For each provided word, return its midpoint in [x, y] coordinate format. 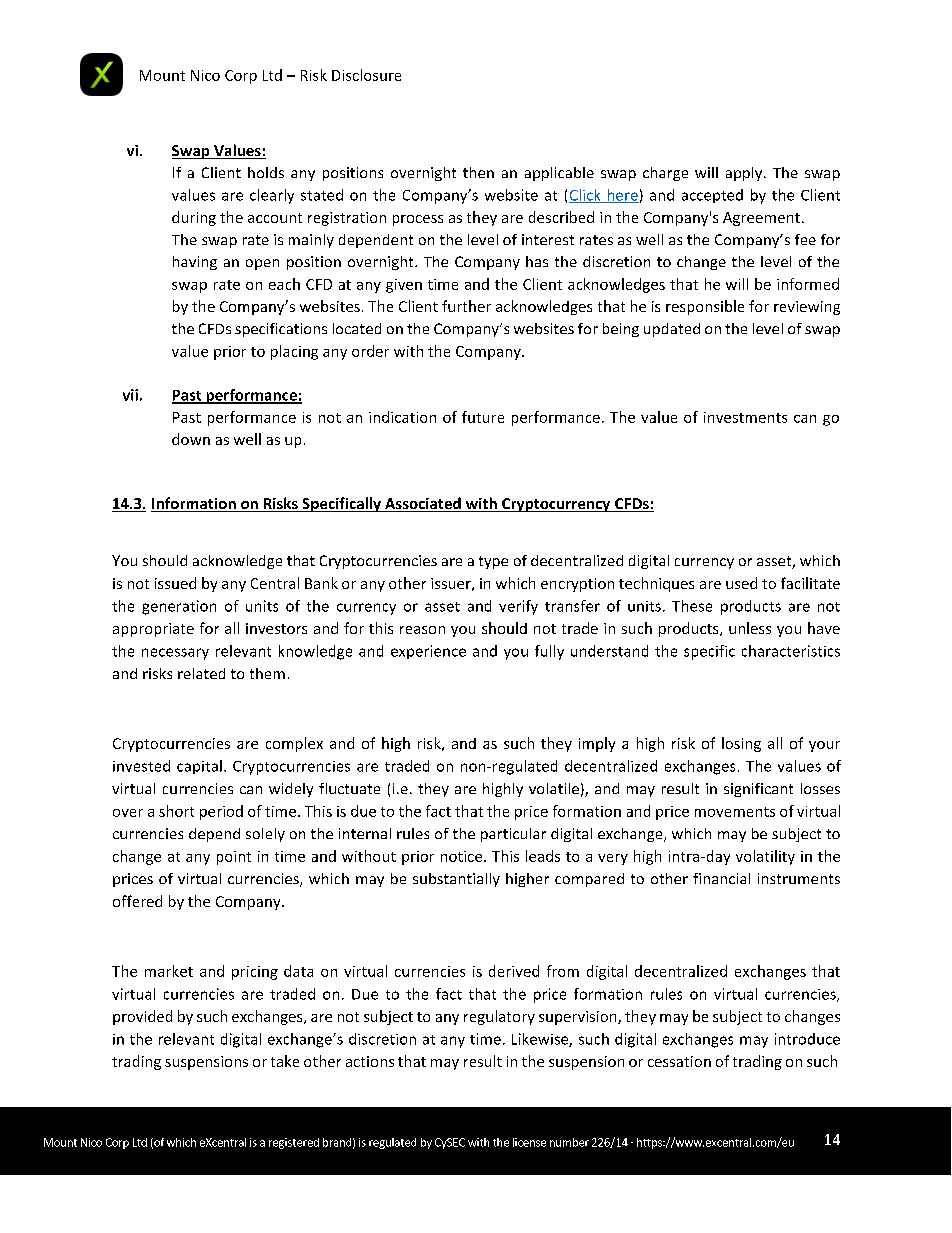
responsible [705, 307]
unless [750, 628]
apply [745, 174]
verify [518, 607]
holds [266, 172]
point [234, 858]
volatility [765, 857]
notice [463, 856]
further [466, 306]
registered [294, 1143]
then [478, 172]
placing [294, 352]
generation [179, 607]
